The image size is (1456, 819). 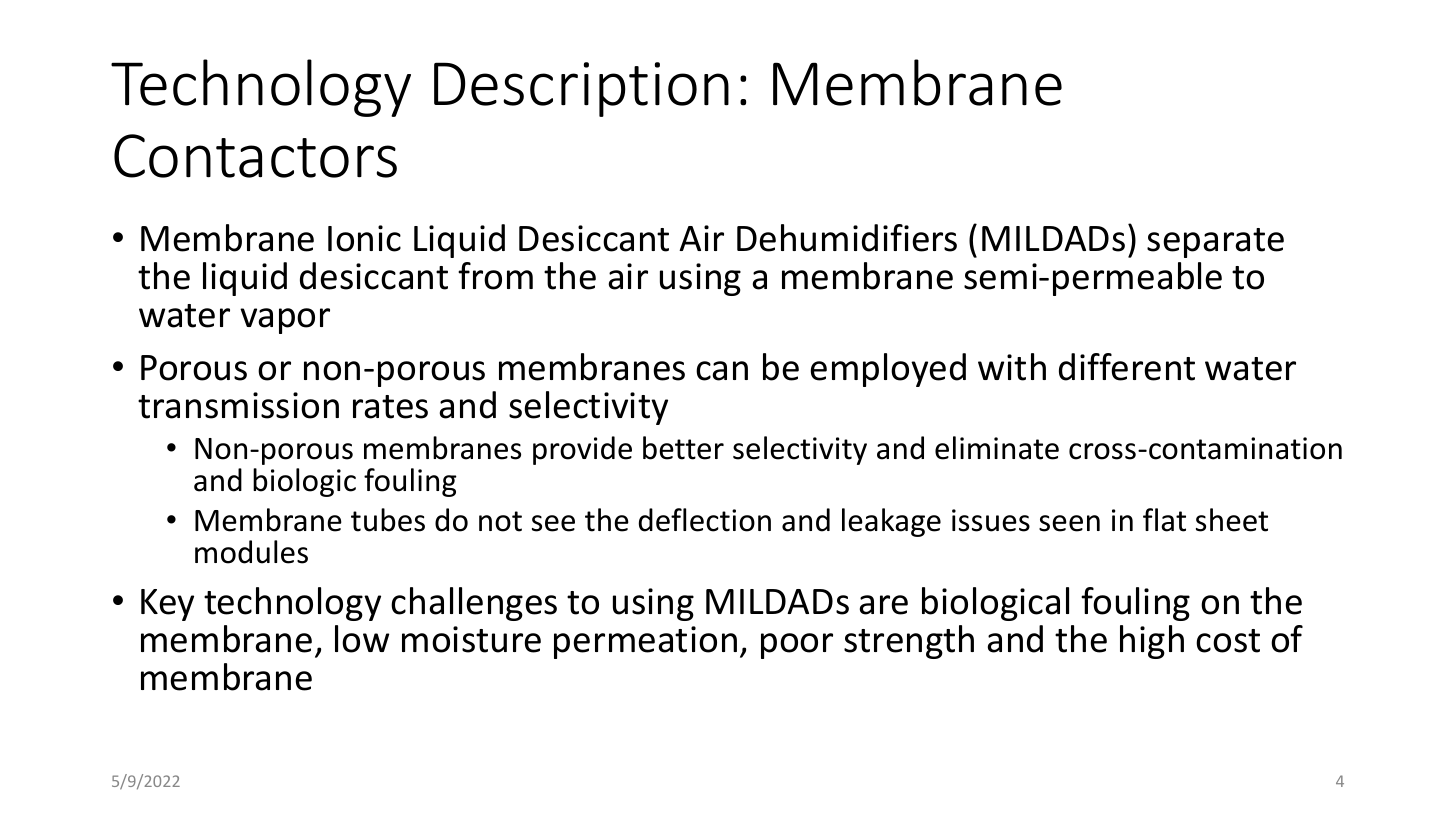 What do you see at coordinates (362, 639) in the page?
I see `low` at bounding box center [362, 639].
